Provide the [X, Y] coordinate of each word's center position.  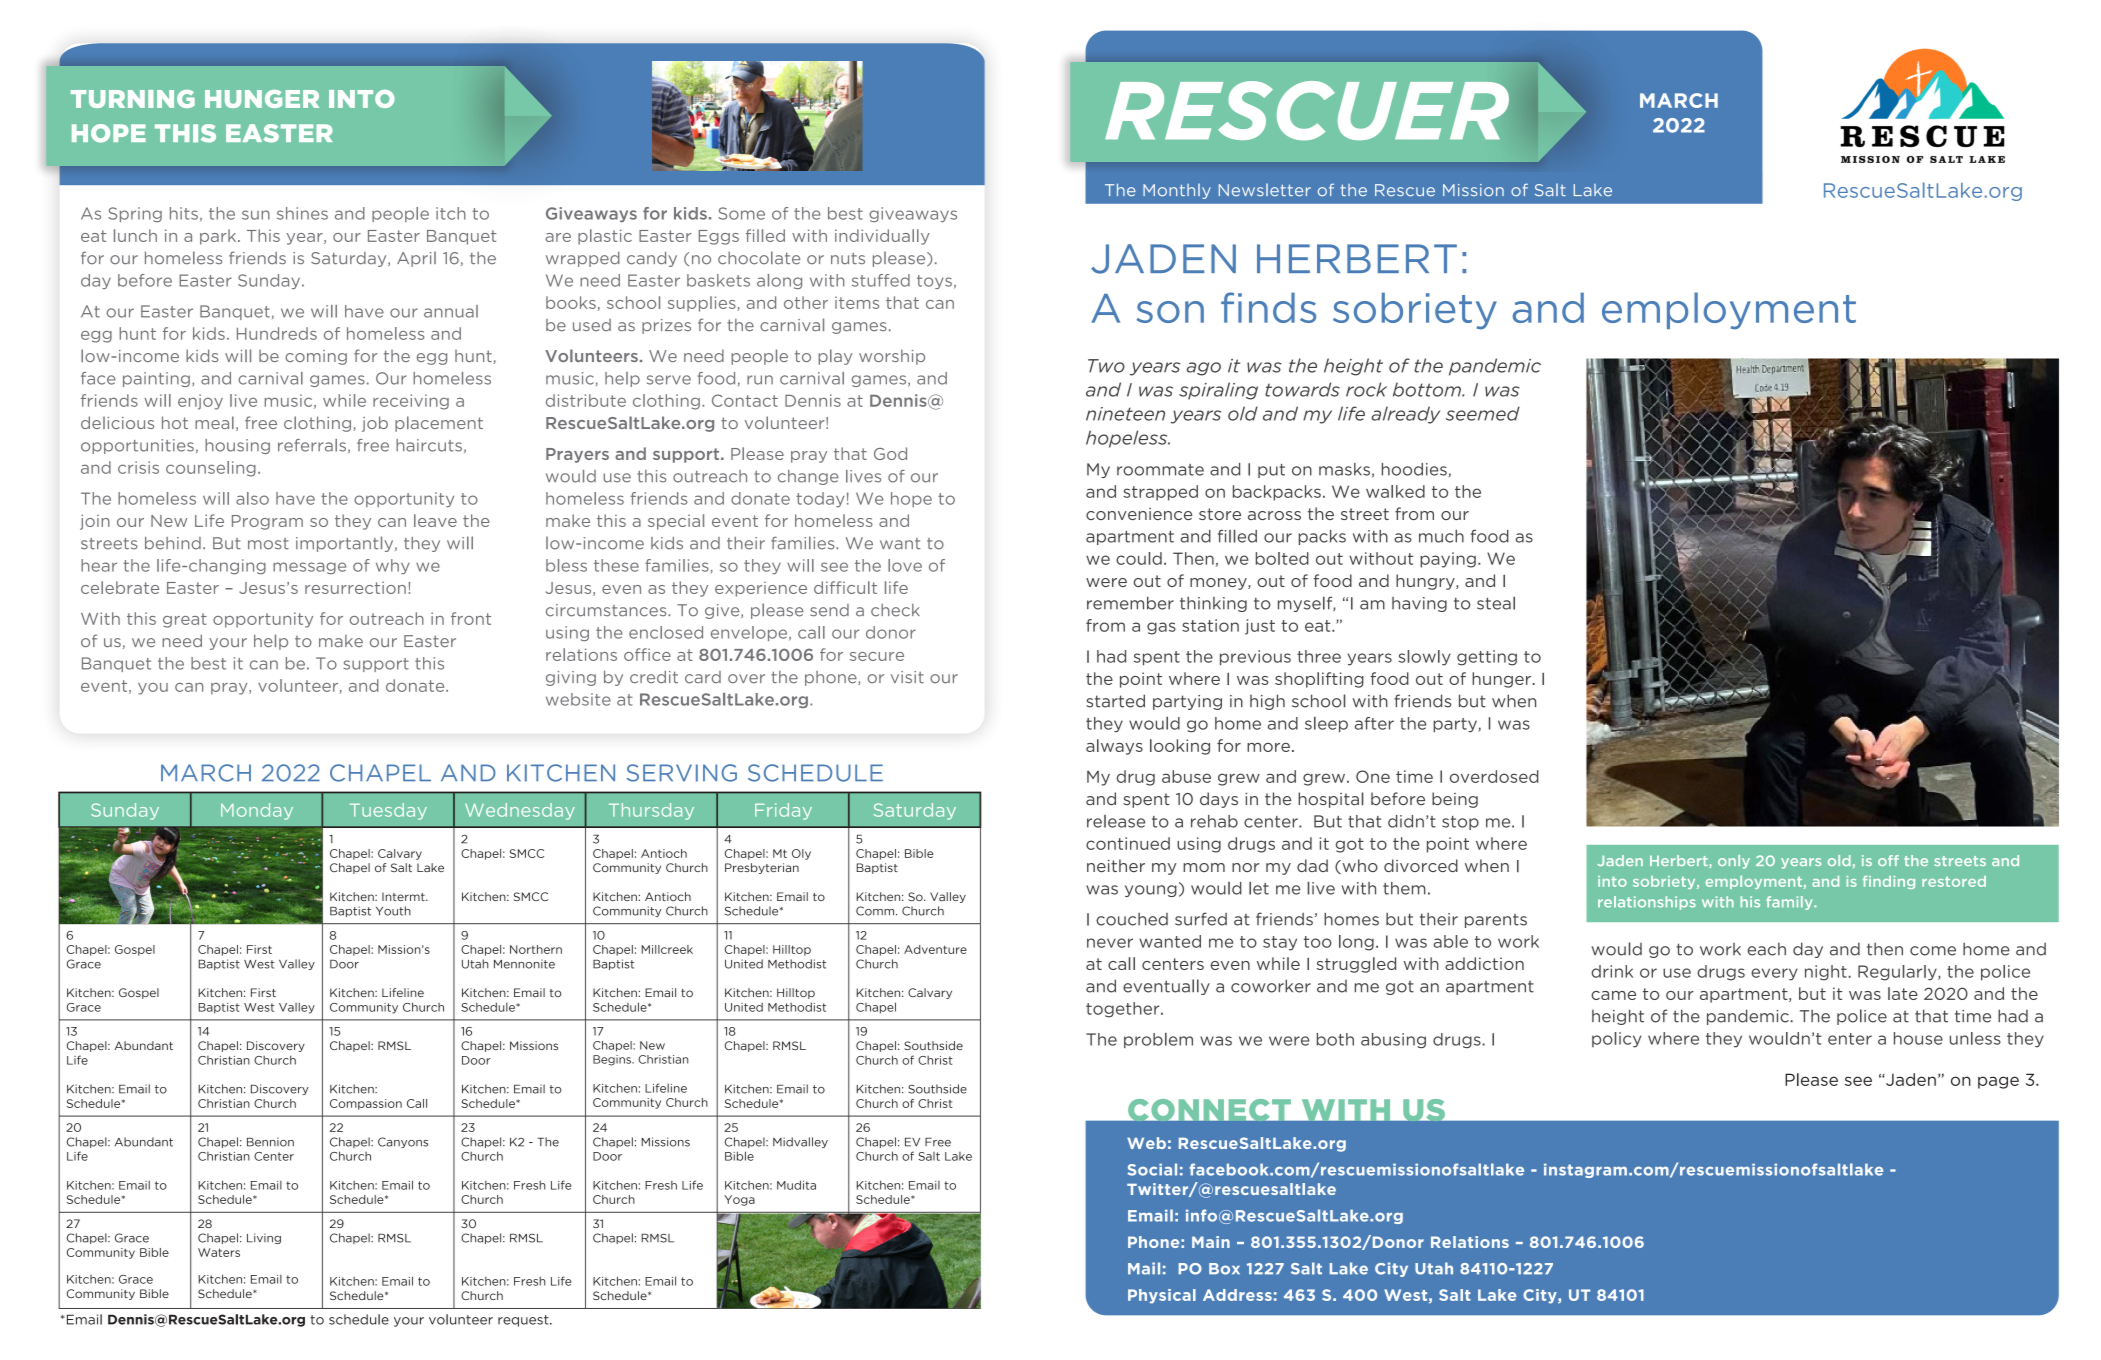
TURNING [133, 99]
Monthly [1177, 191]
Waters [219, 1252]
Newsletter [1265, 190]
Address [1237, 1295]
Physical [1162, 1296]
